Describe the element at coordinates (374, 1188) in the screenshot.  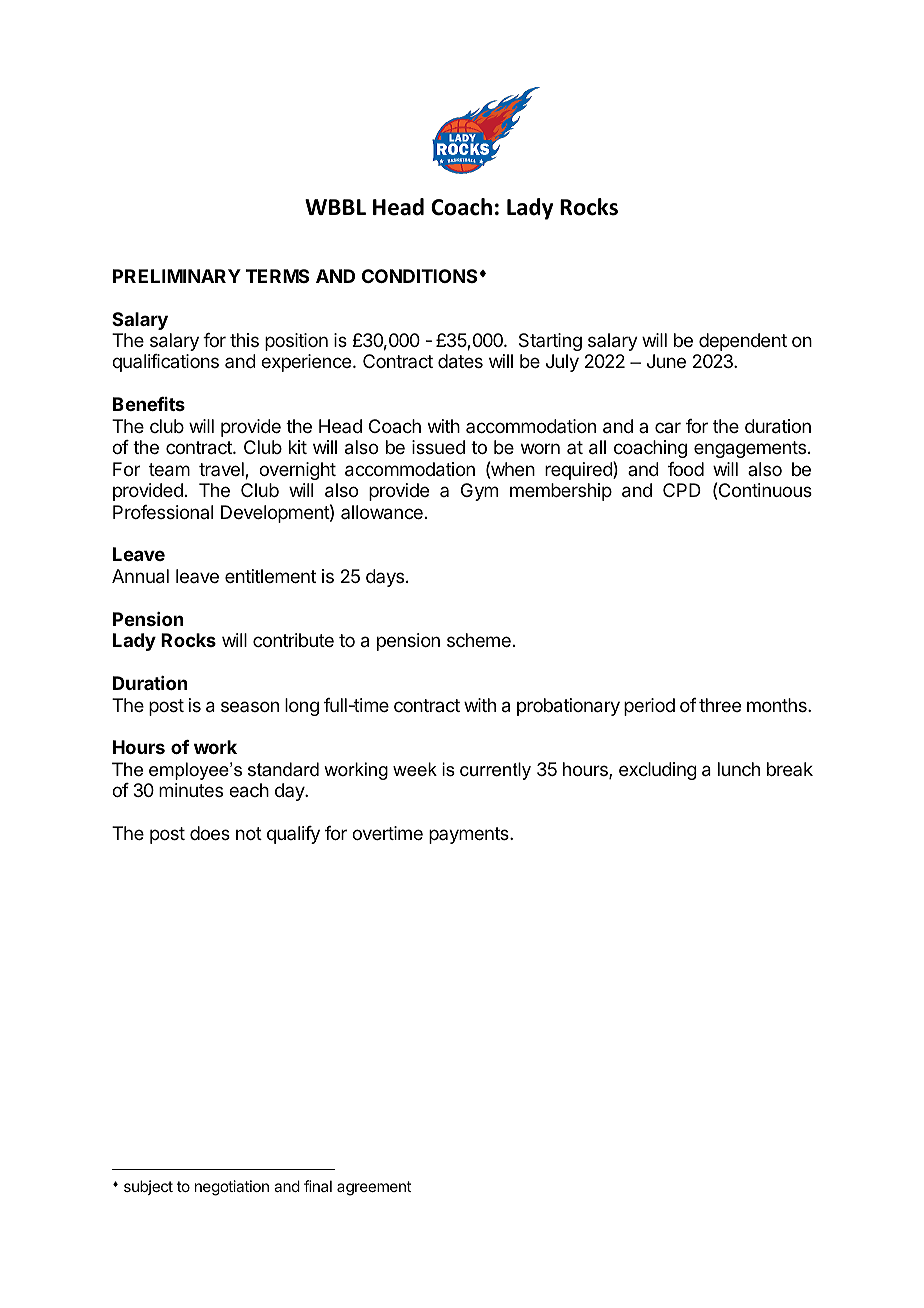
I see `agreement` at that location.
